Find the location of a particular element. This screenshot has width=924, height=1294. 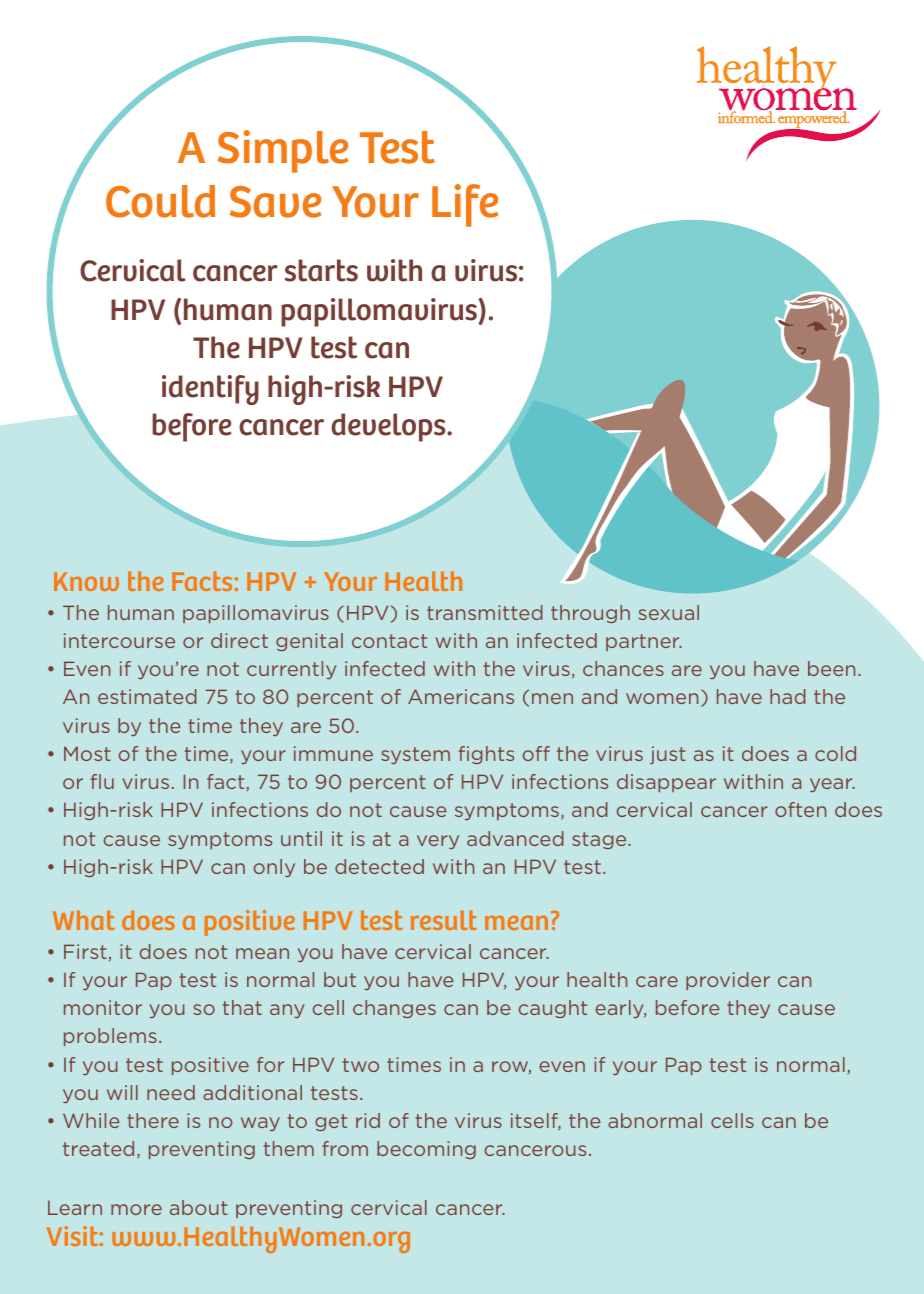

only is located at coordinates (274, 868).
